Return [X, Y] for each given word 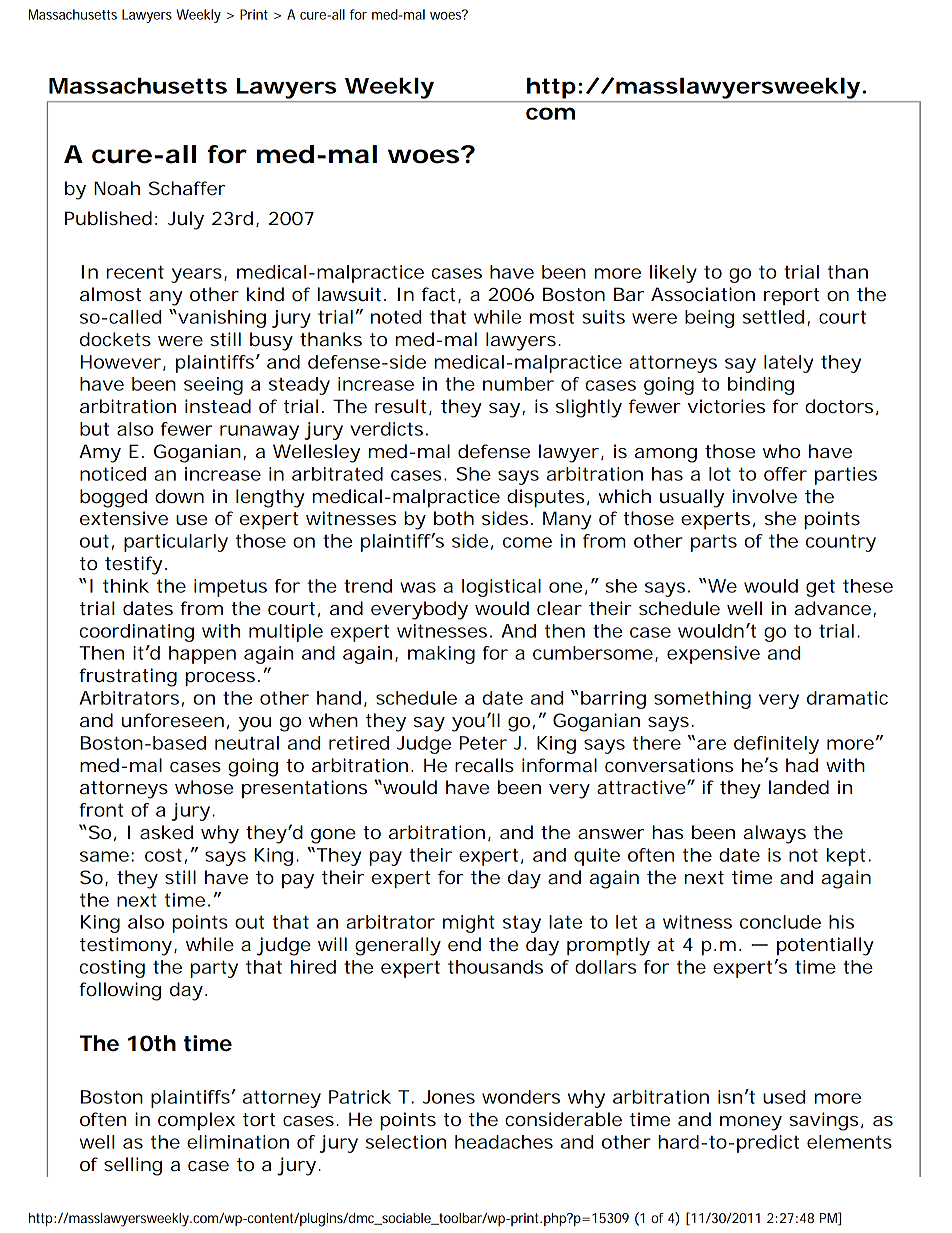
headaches [504, 1142]
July [186, 220]
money [751, 1123]
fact [440, 295]
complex [196, 1121]
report [791, 296]
